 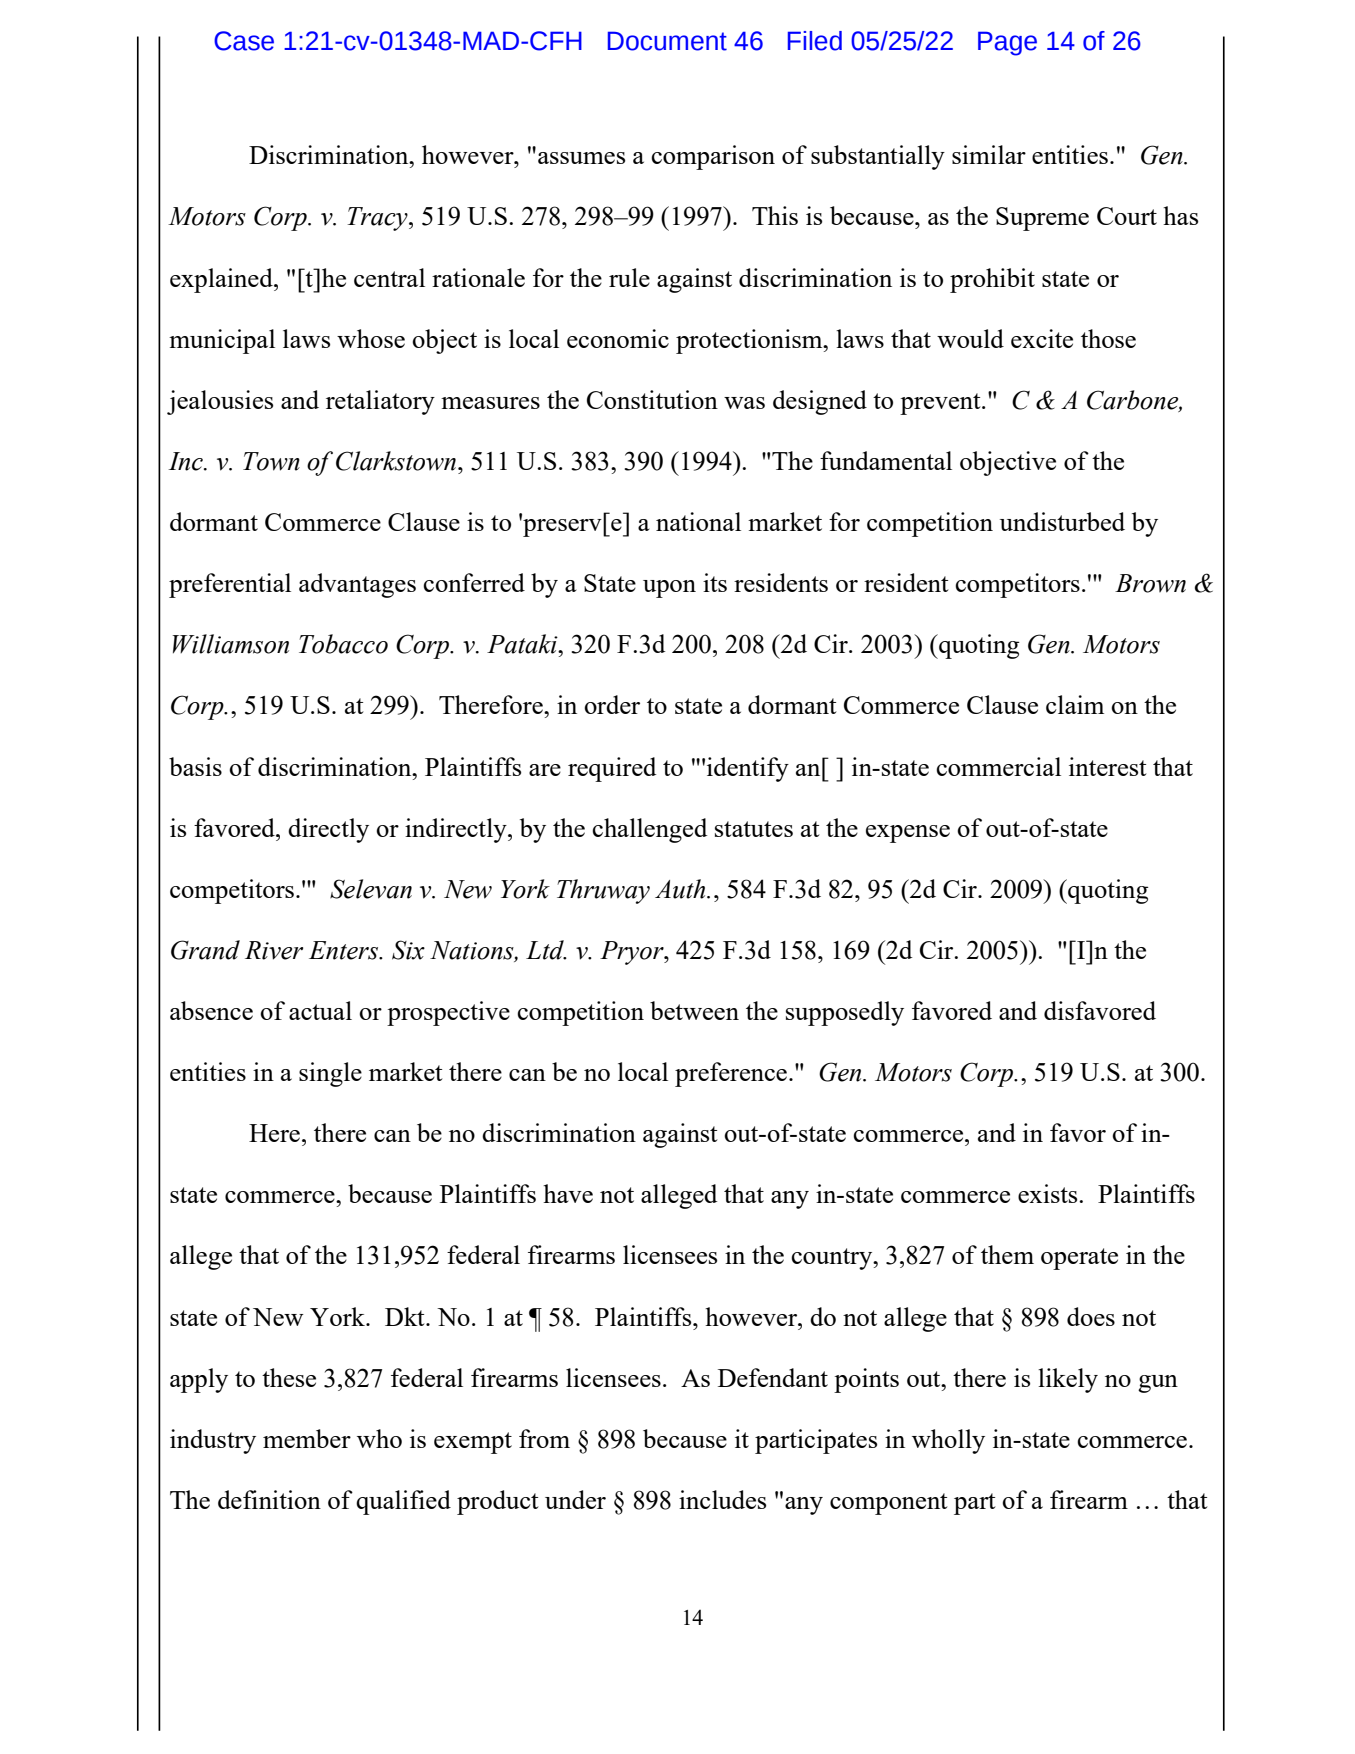 I want to click on likely, so click(x=1068, y=1380).
